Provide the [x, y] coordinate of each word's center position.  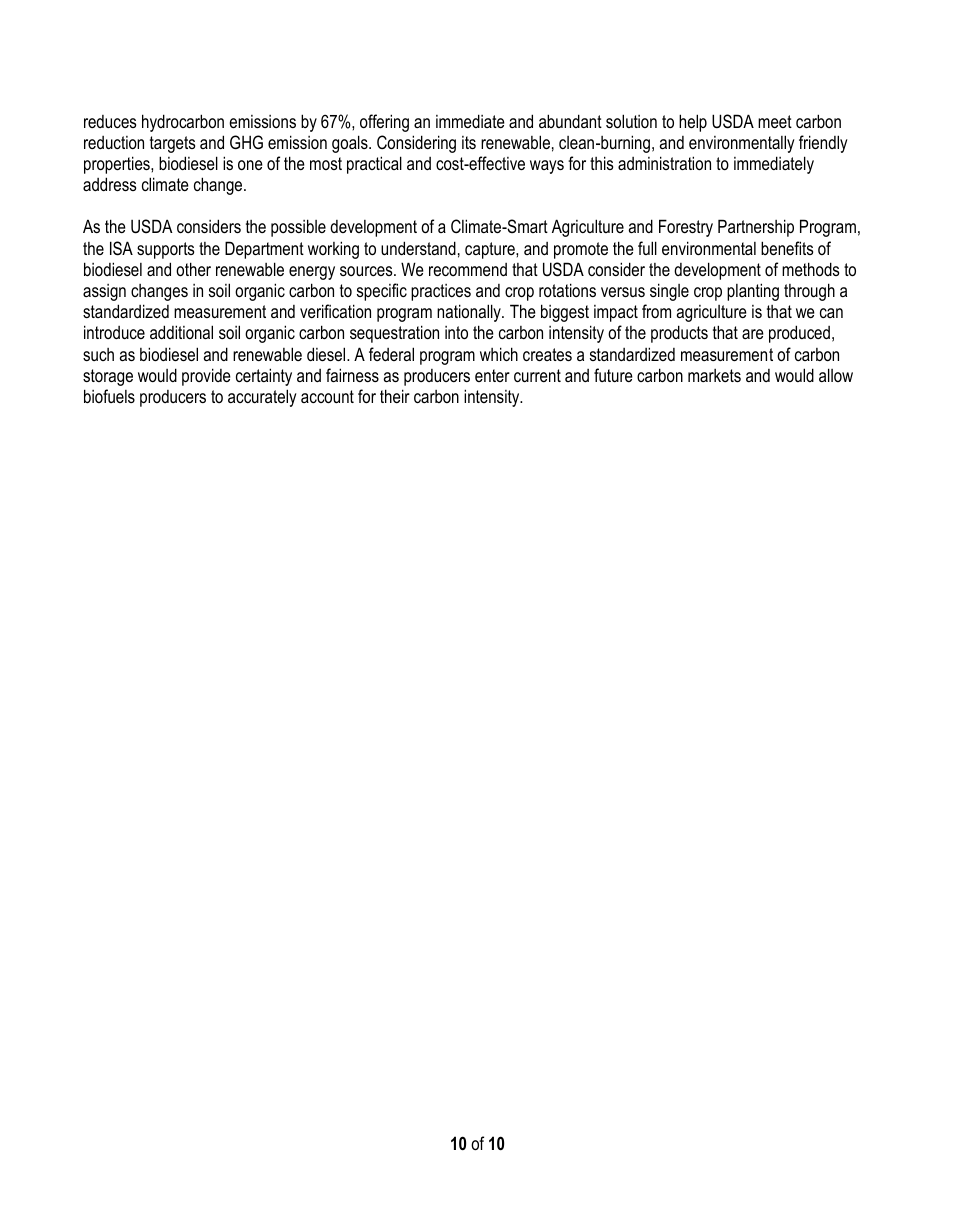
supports [165, 250]
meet [775, 121]
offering [384, 123]
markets [714, 375]
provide [206, 377]
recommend [468, 269]
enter [492, 375]
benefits [787, 248]
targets [172, 144]
